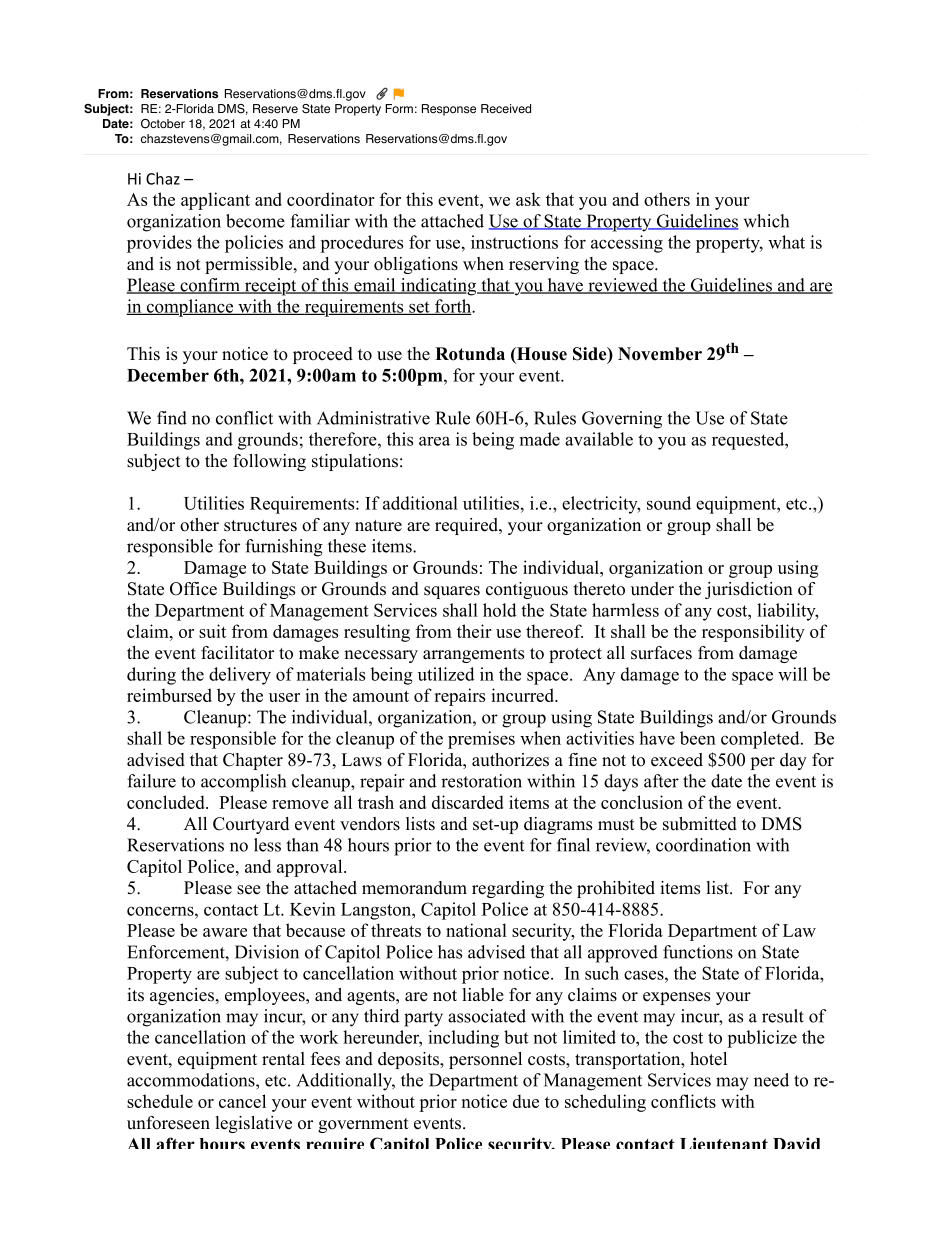 The image size is (952, 1233). What do you see at coordinates (434, 441) in the document?
I see `area` at bounding box center [434, 441].
